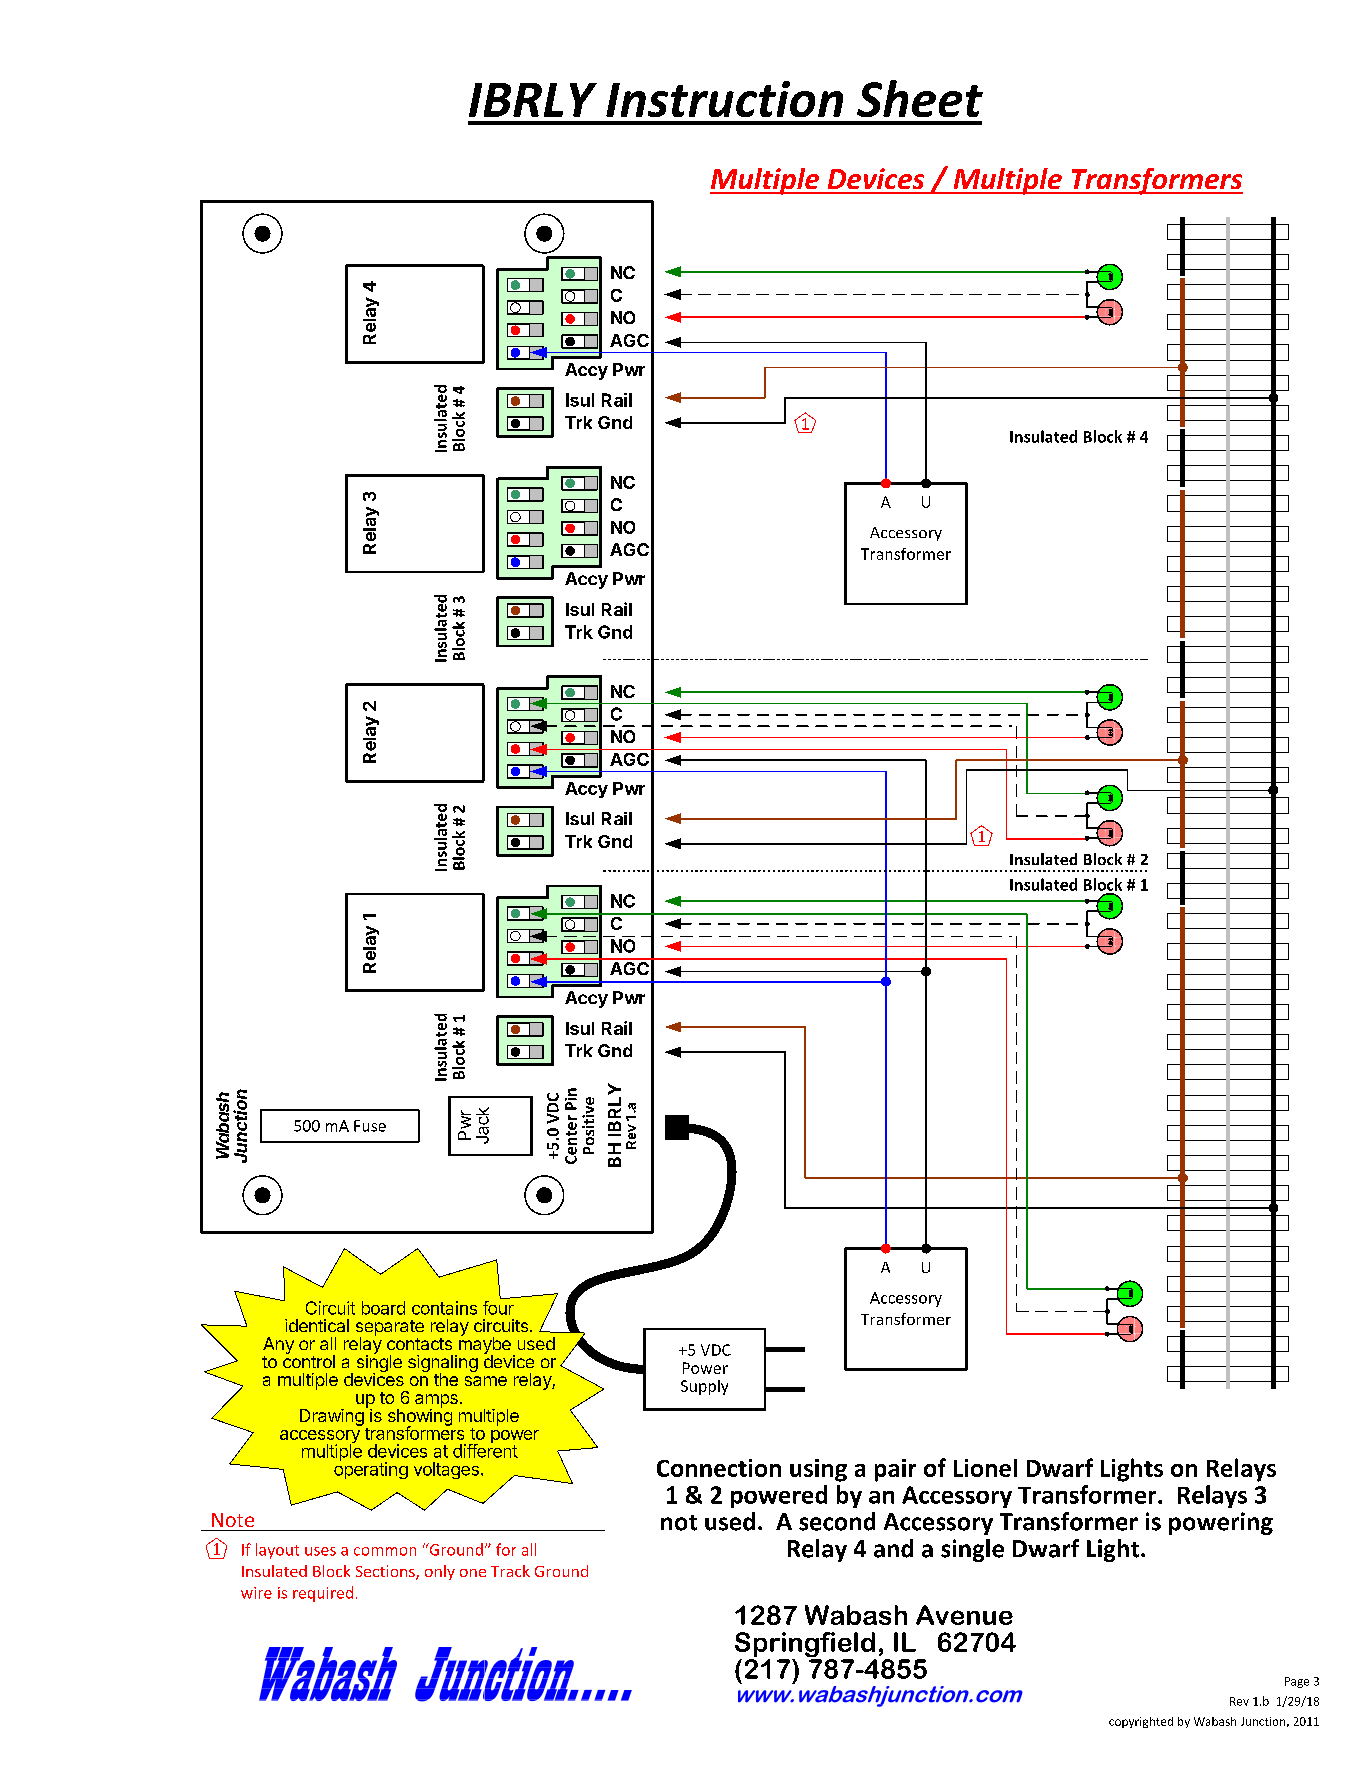 The height and width of the screenshot is (1772, 1369). What do you see at coordinates (444, 1308) in the screenshot?
I see `contains` at bounding box center [444, 1308].
